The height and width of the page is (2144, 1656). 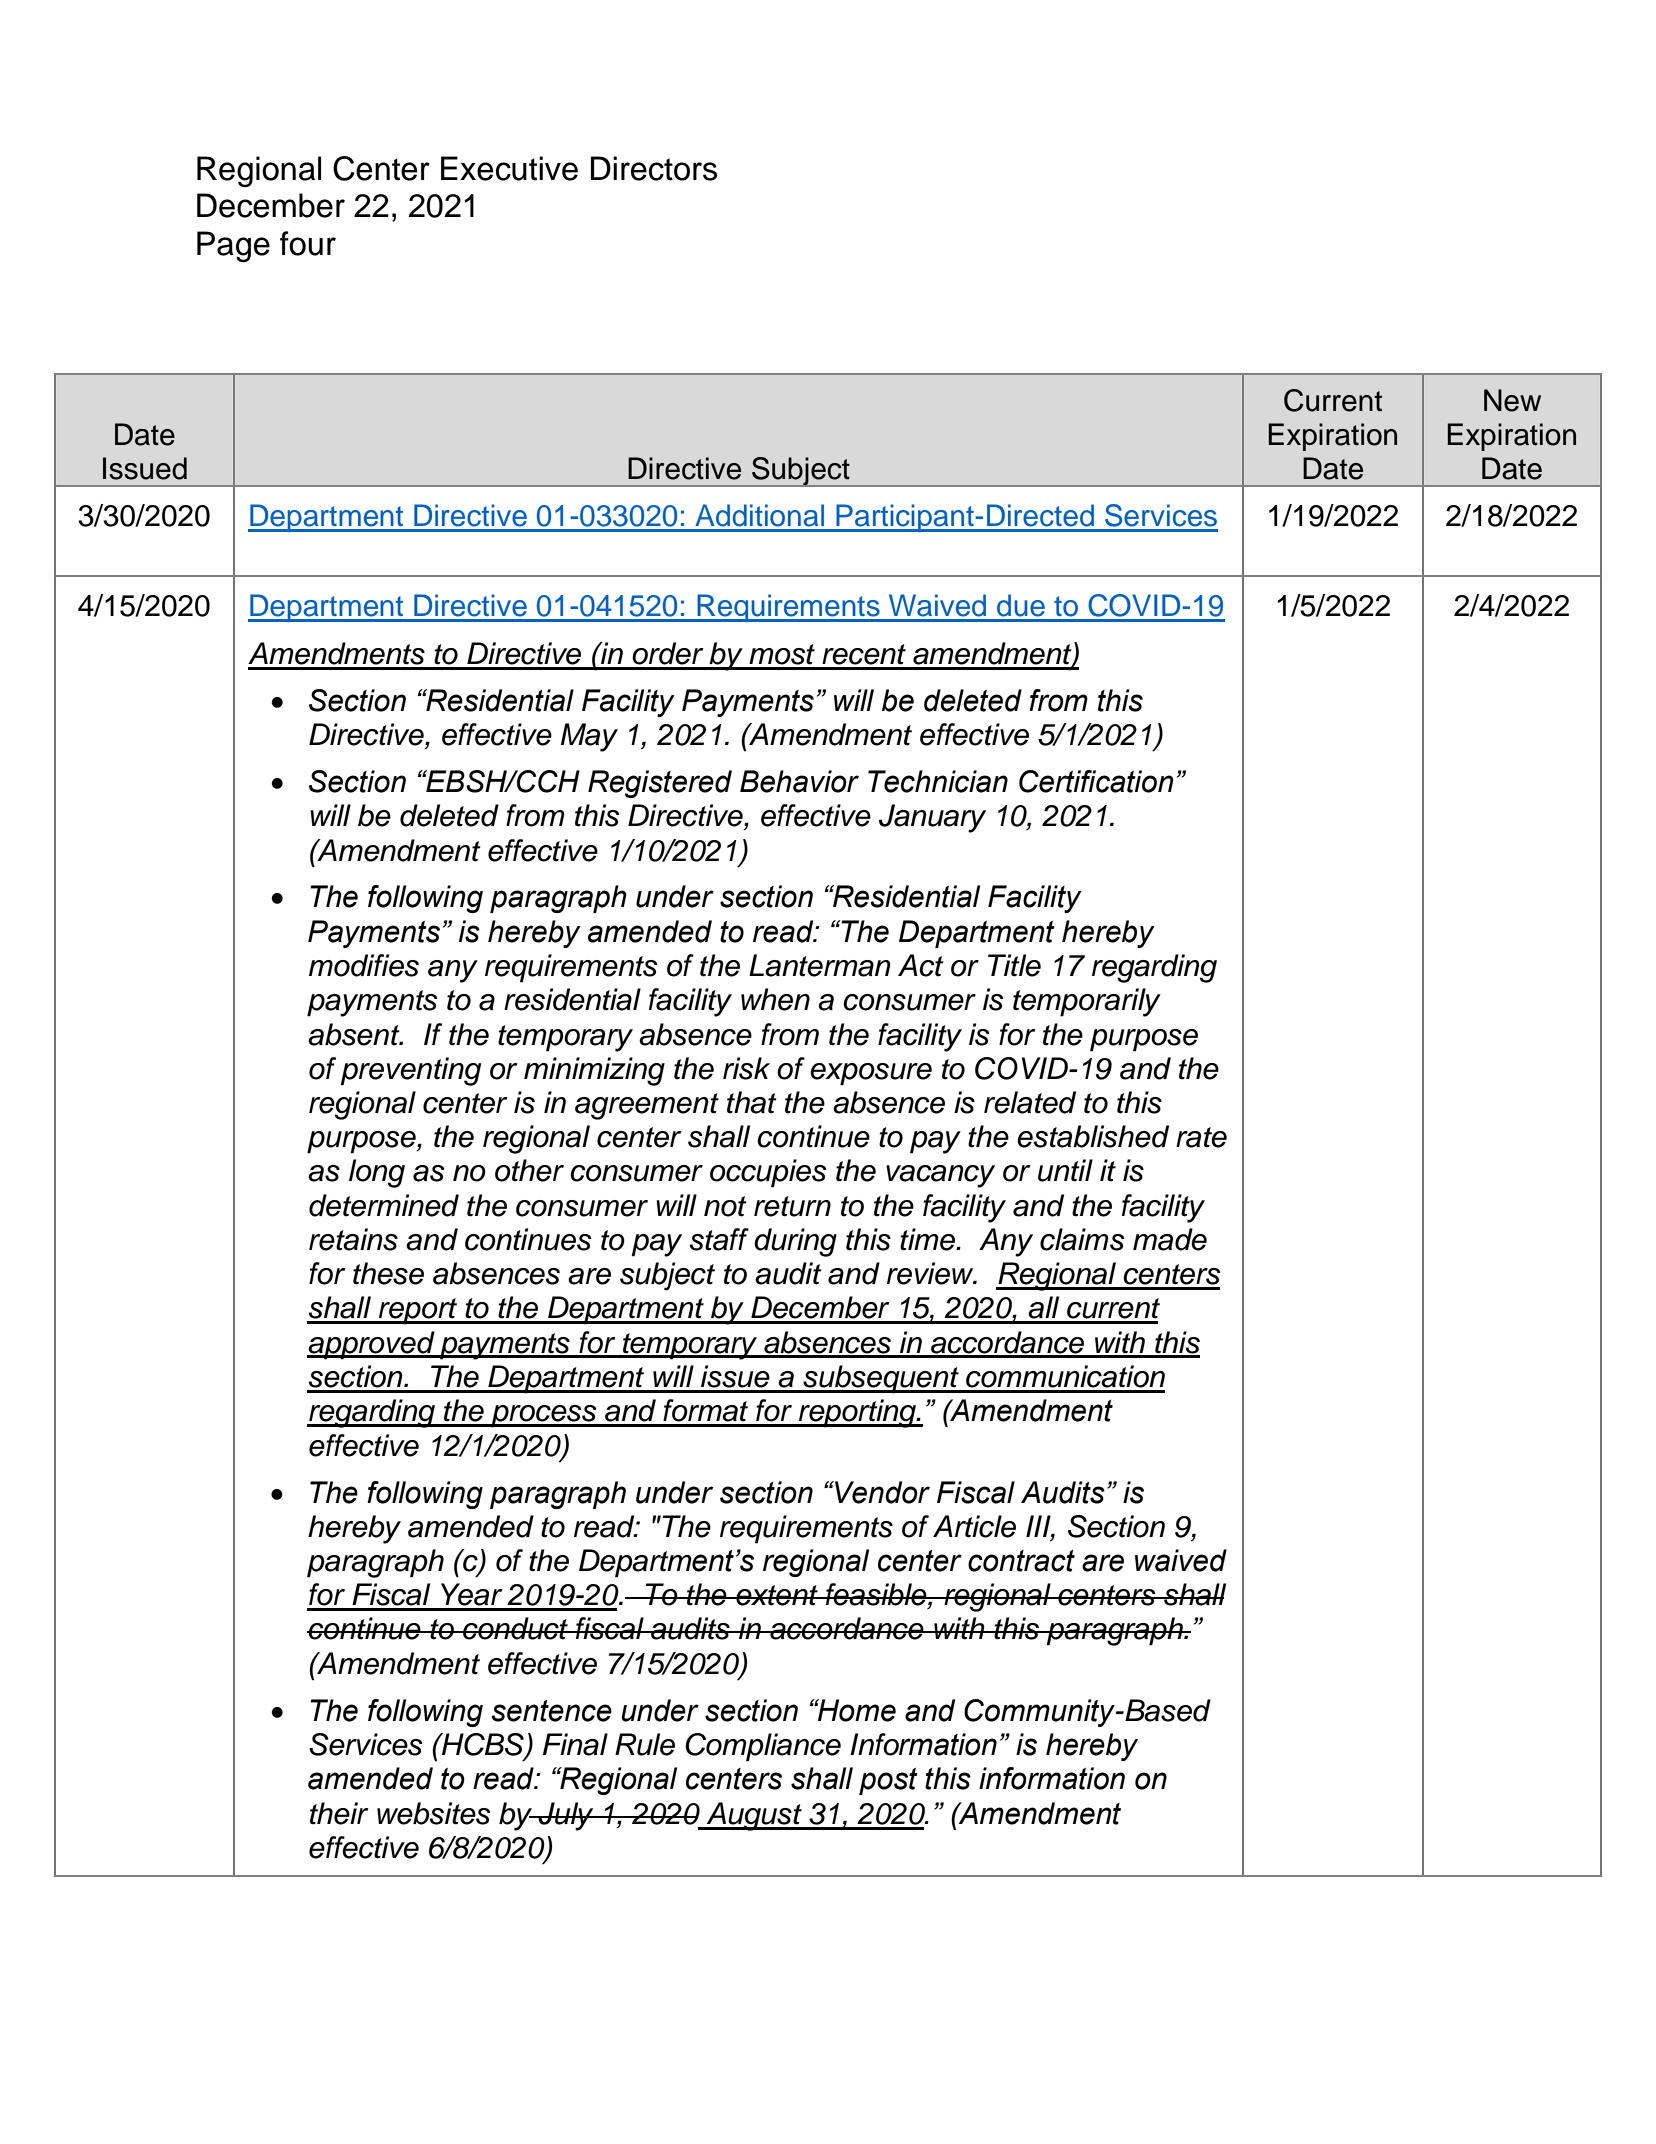 I want to click on New, so click(x=1512, y=400).
